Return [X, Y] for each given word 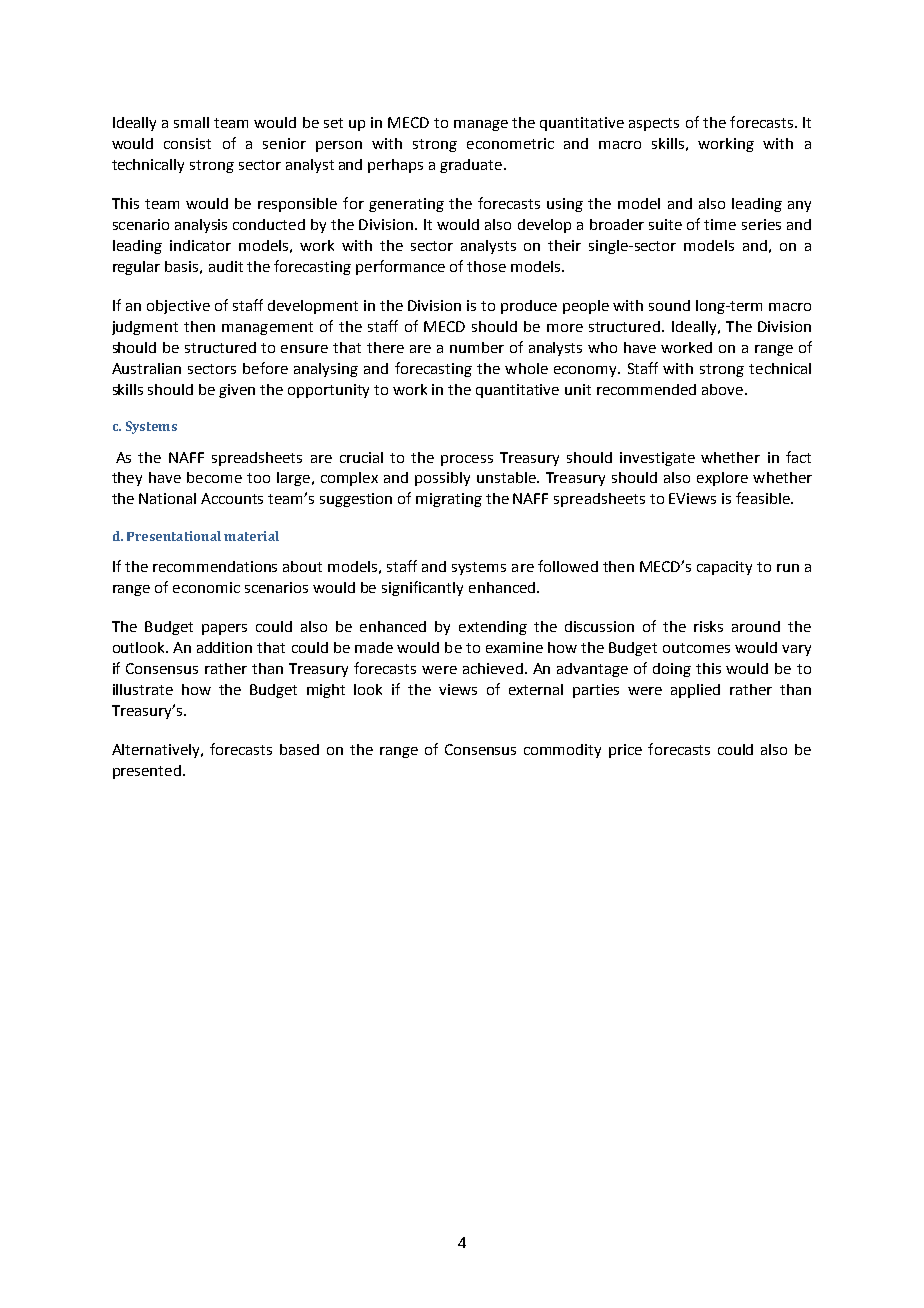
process [467, 460]
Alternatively [157, 751]
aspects [654, 124]
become [214, 477]
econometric [510, 143]
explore [722, 479]
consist [187, 143]
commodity [562, 751]
